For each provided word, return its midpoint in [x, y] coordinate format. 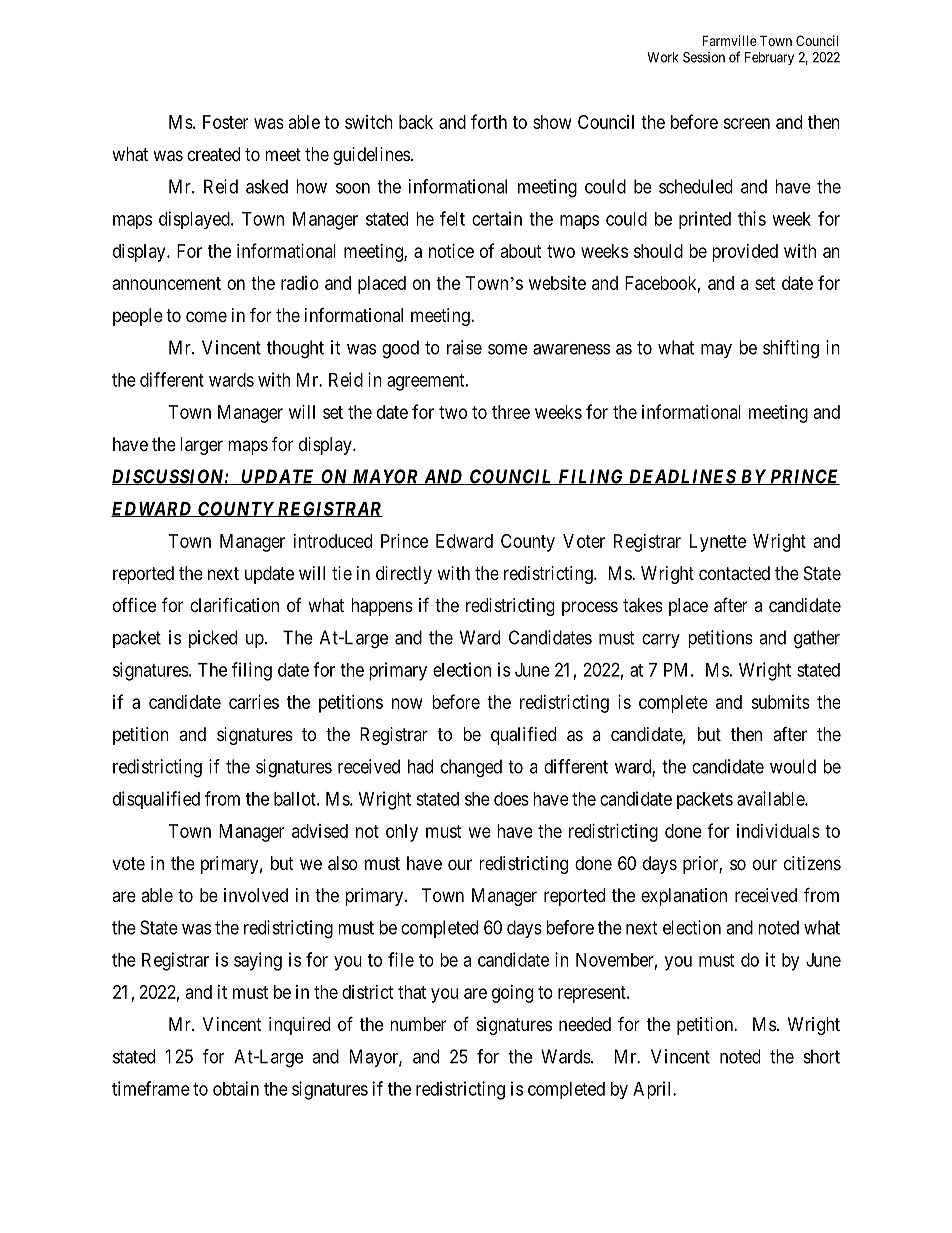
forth [489, 121]
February [769, 58]
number [418, 1024]
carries [254, 702]
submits [780, 702]
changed [471, 768]
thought [295, 349]
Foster [225, 122]
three [511, 412]
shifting [791, 349]
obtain [236, 1088]
